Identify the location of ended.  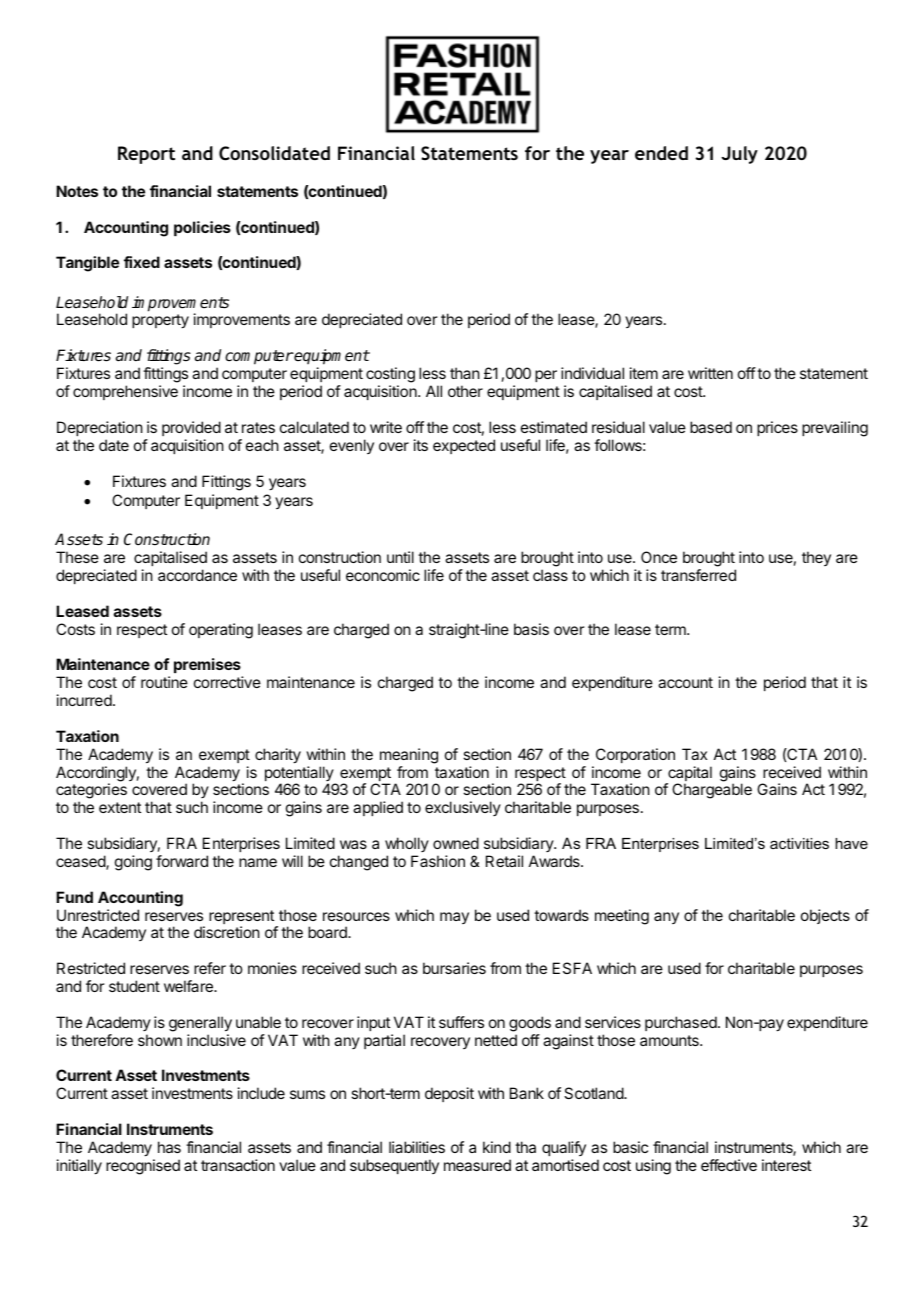
(661, 153).
